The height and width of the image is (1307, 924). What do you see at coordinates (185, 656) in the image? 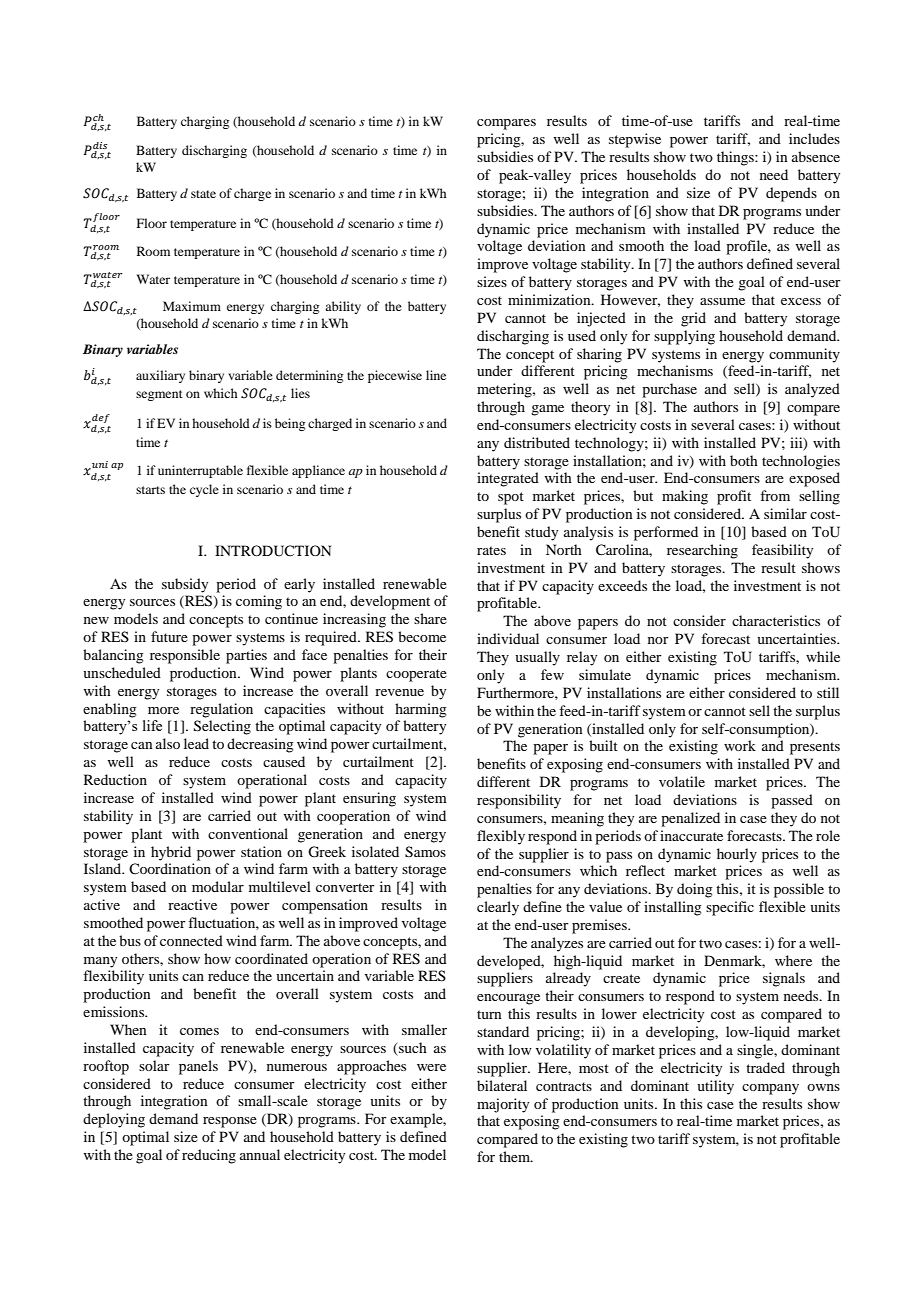
I see `responsible` at bounding box center [185, 656].
